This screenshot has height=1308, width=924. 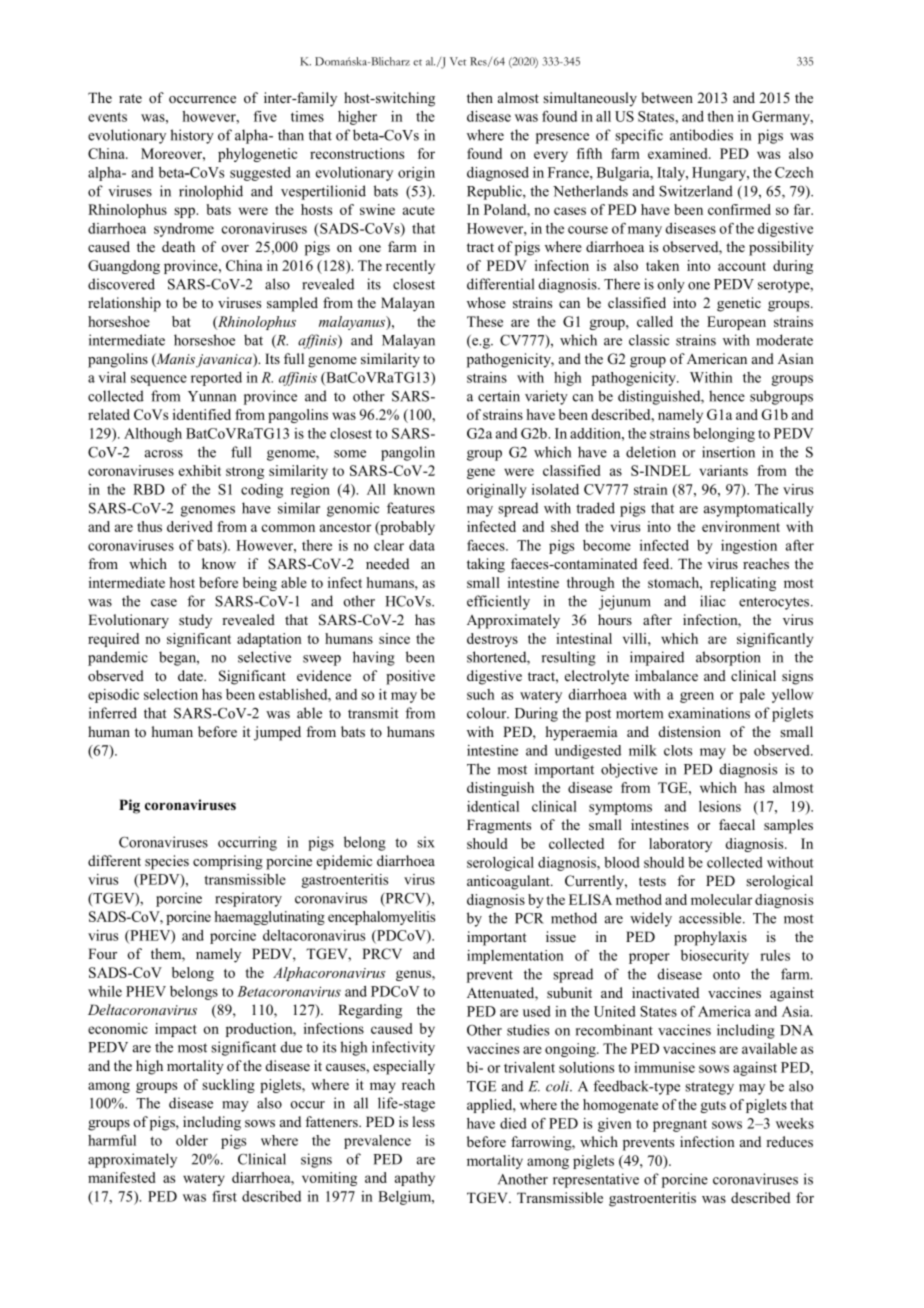 I want to click on destroys, so click(x=492, y=640).
